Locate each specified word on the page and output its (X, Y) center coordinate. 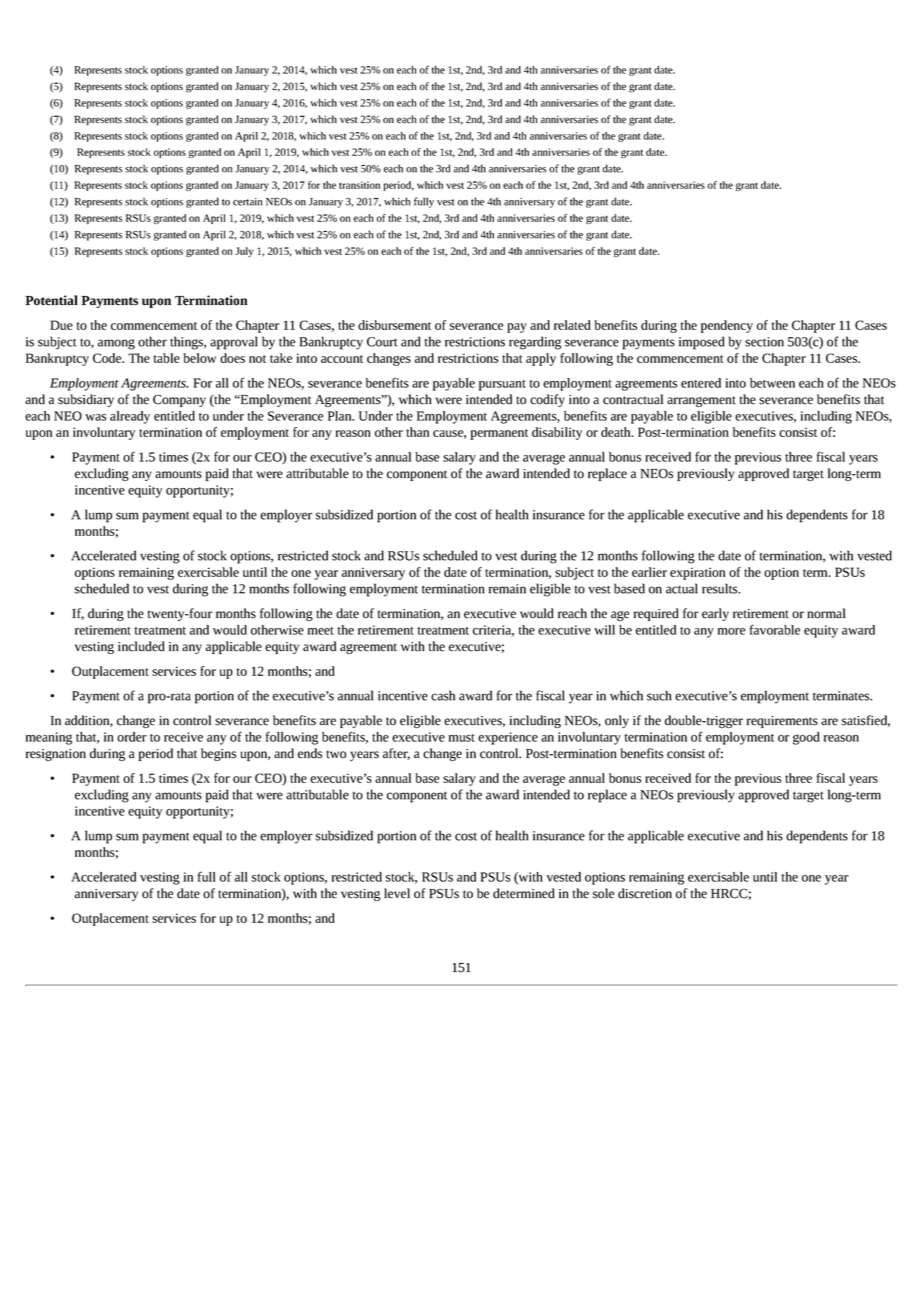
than (417, 432)
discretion (645, 893)
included (141, 646)
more (731, 631)
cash (443, 695)
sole (603, 893)
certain (247, 202)
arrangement (701, 401)
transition (359, 185)
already (130, 417)
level (397, 893)
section (764, 342)
